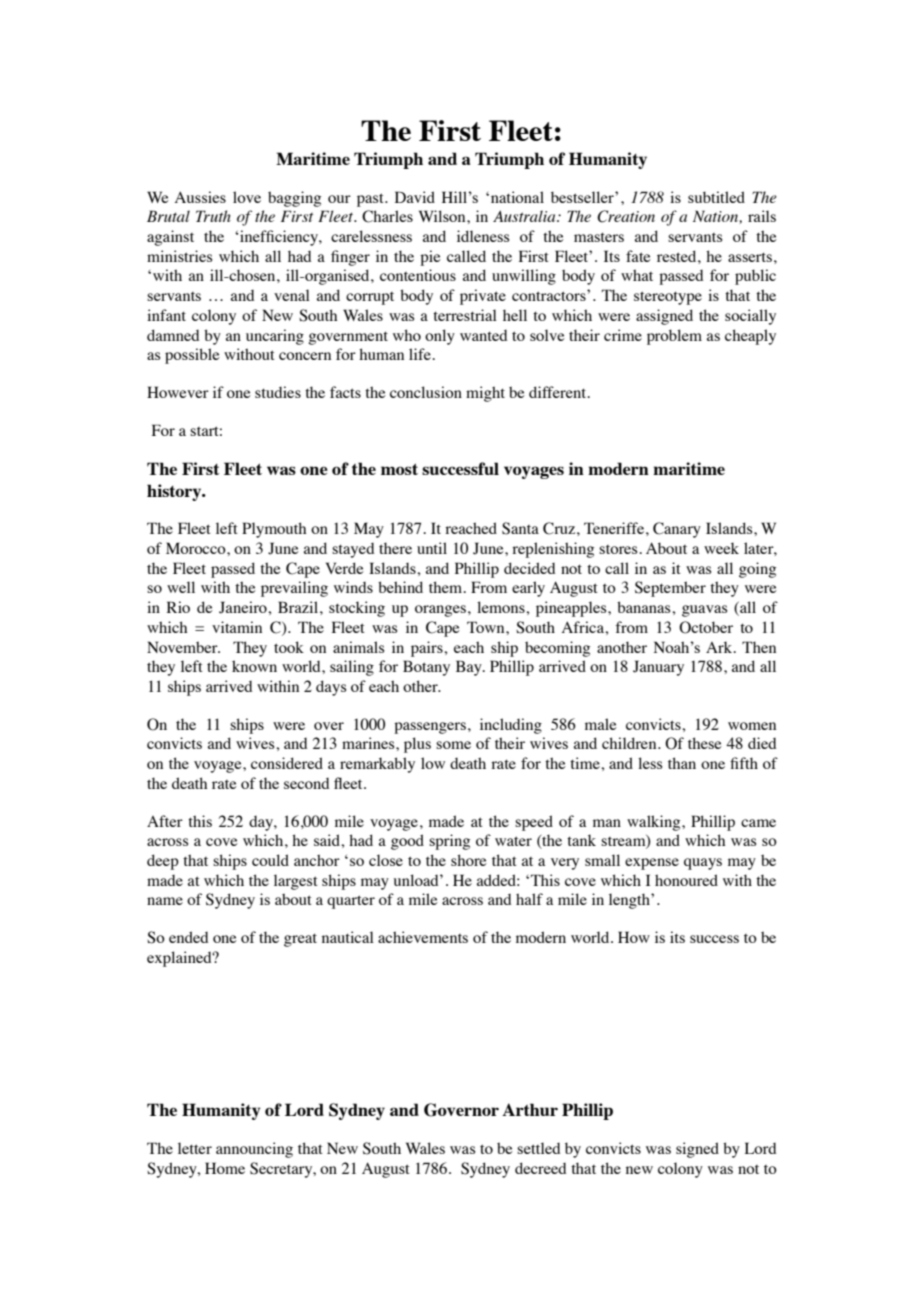  What do you see at coordinates (470, 668) in the document?
I see `Bay` at bounding box center [470, 668].
